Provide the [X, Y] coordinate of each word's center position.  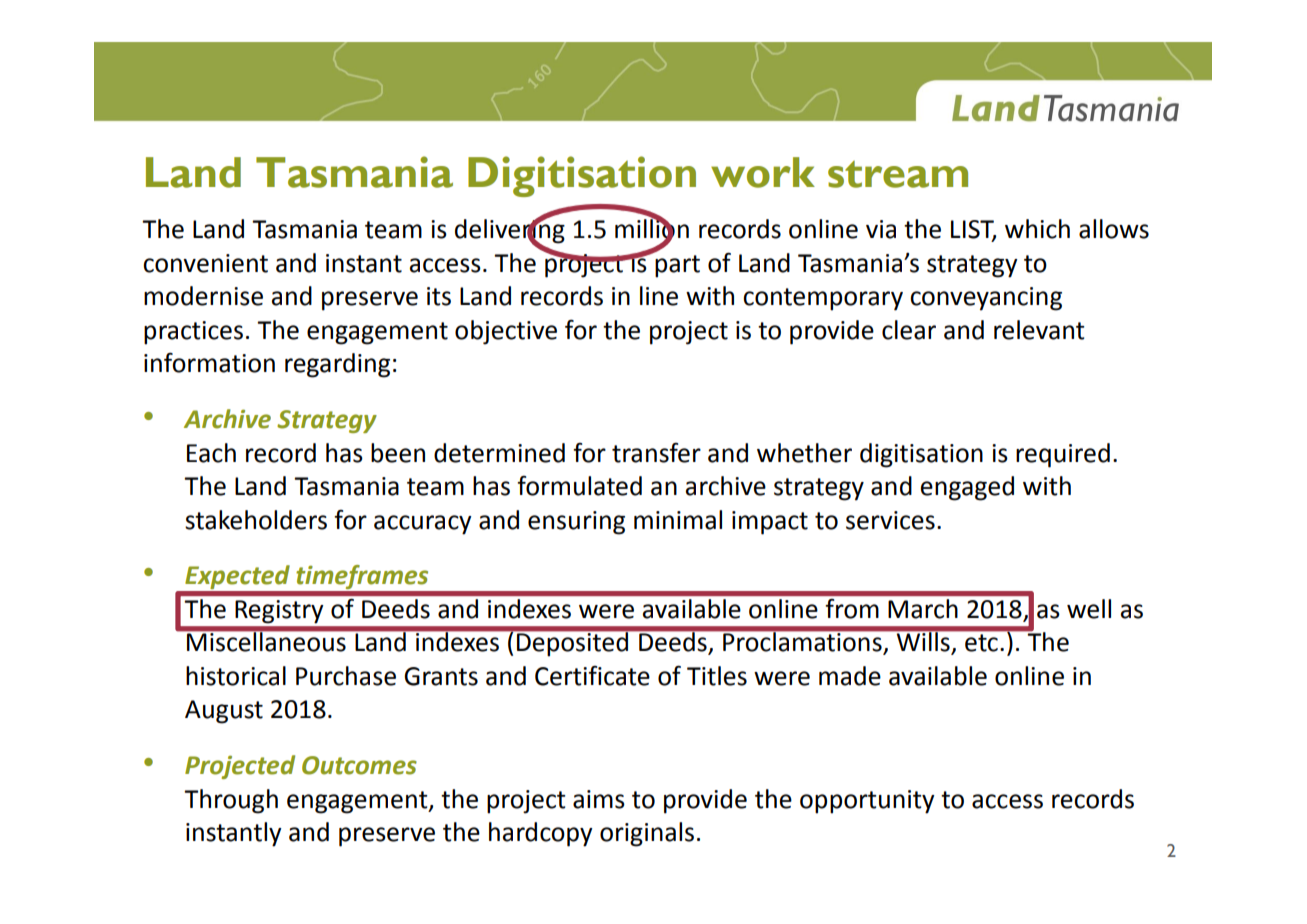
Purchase [346, 676]
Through [231, 801]
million [652, 229]
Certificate [592, 676]
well [1089, 609]
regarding [337, 365]
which [1037, 229]
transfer [656, 453]
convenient [205, 263]
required [1063, 455]
